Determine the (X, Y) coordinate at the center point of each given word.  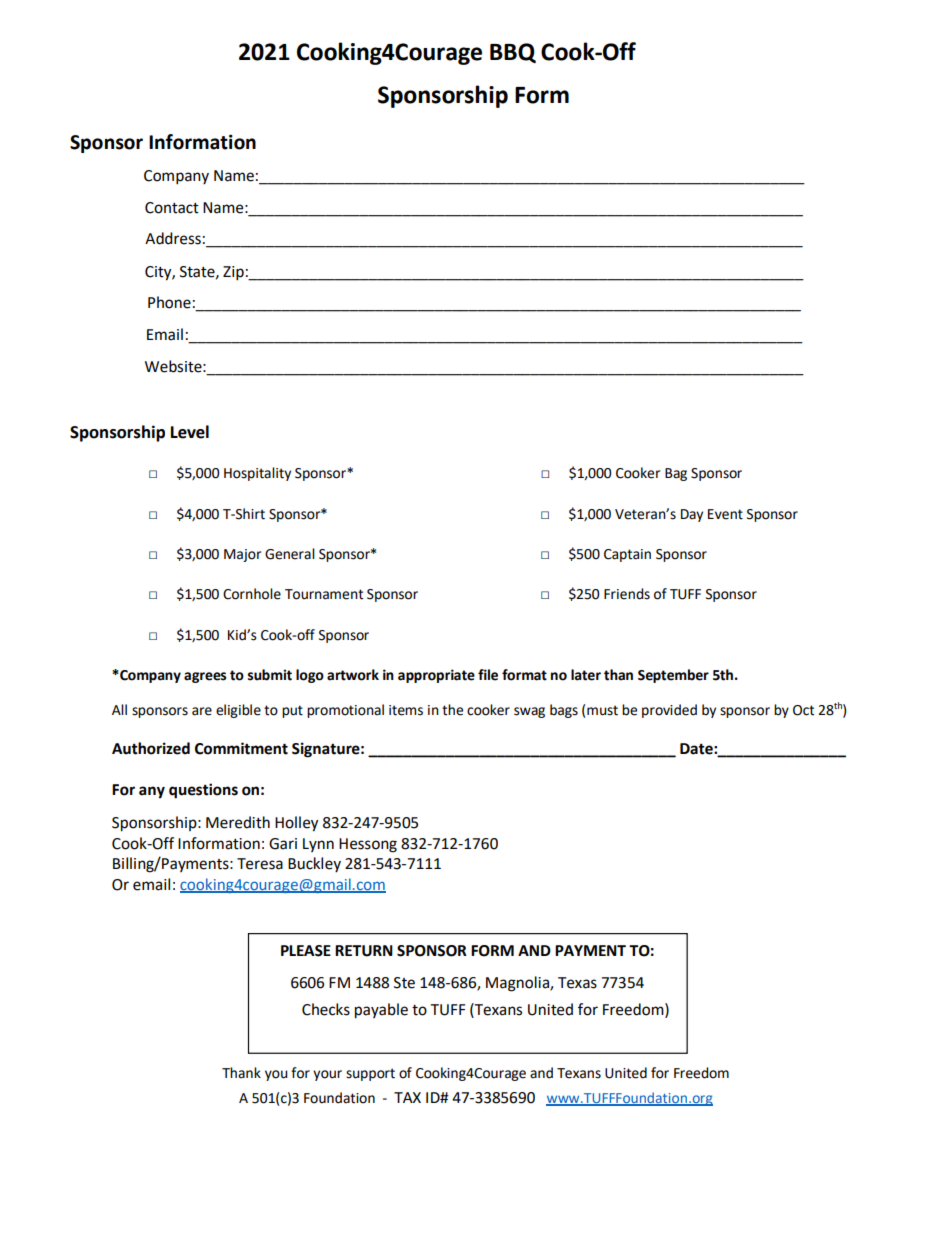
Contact (172, 208)
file (488, 675)
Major (242, 555)
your (327, 1075)
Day (692, 515)
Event (725, 514)
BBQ (513, 53)
